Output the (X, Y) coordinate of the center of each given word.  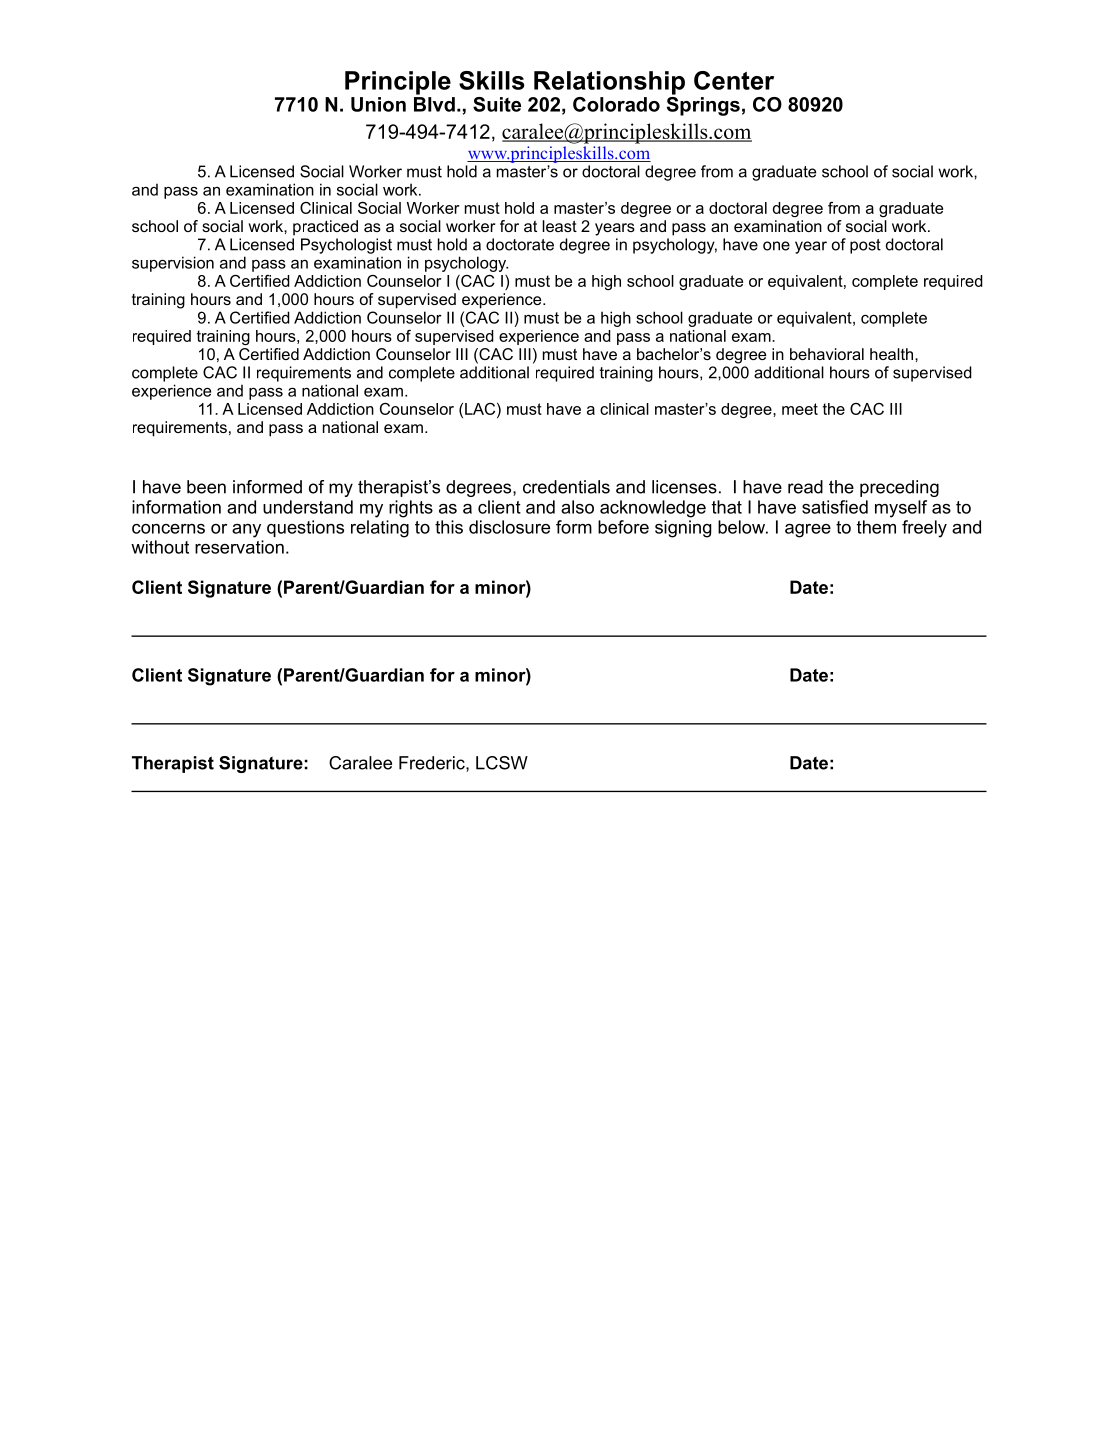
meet (800, 409)
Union (378, 104)
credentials (566, 487)
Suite (497, 104)
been (206, 487)
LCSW (502, 763)
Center (734, 80)
